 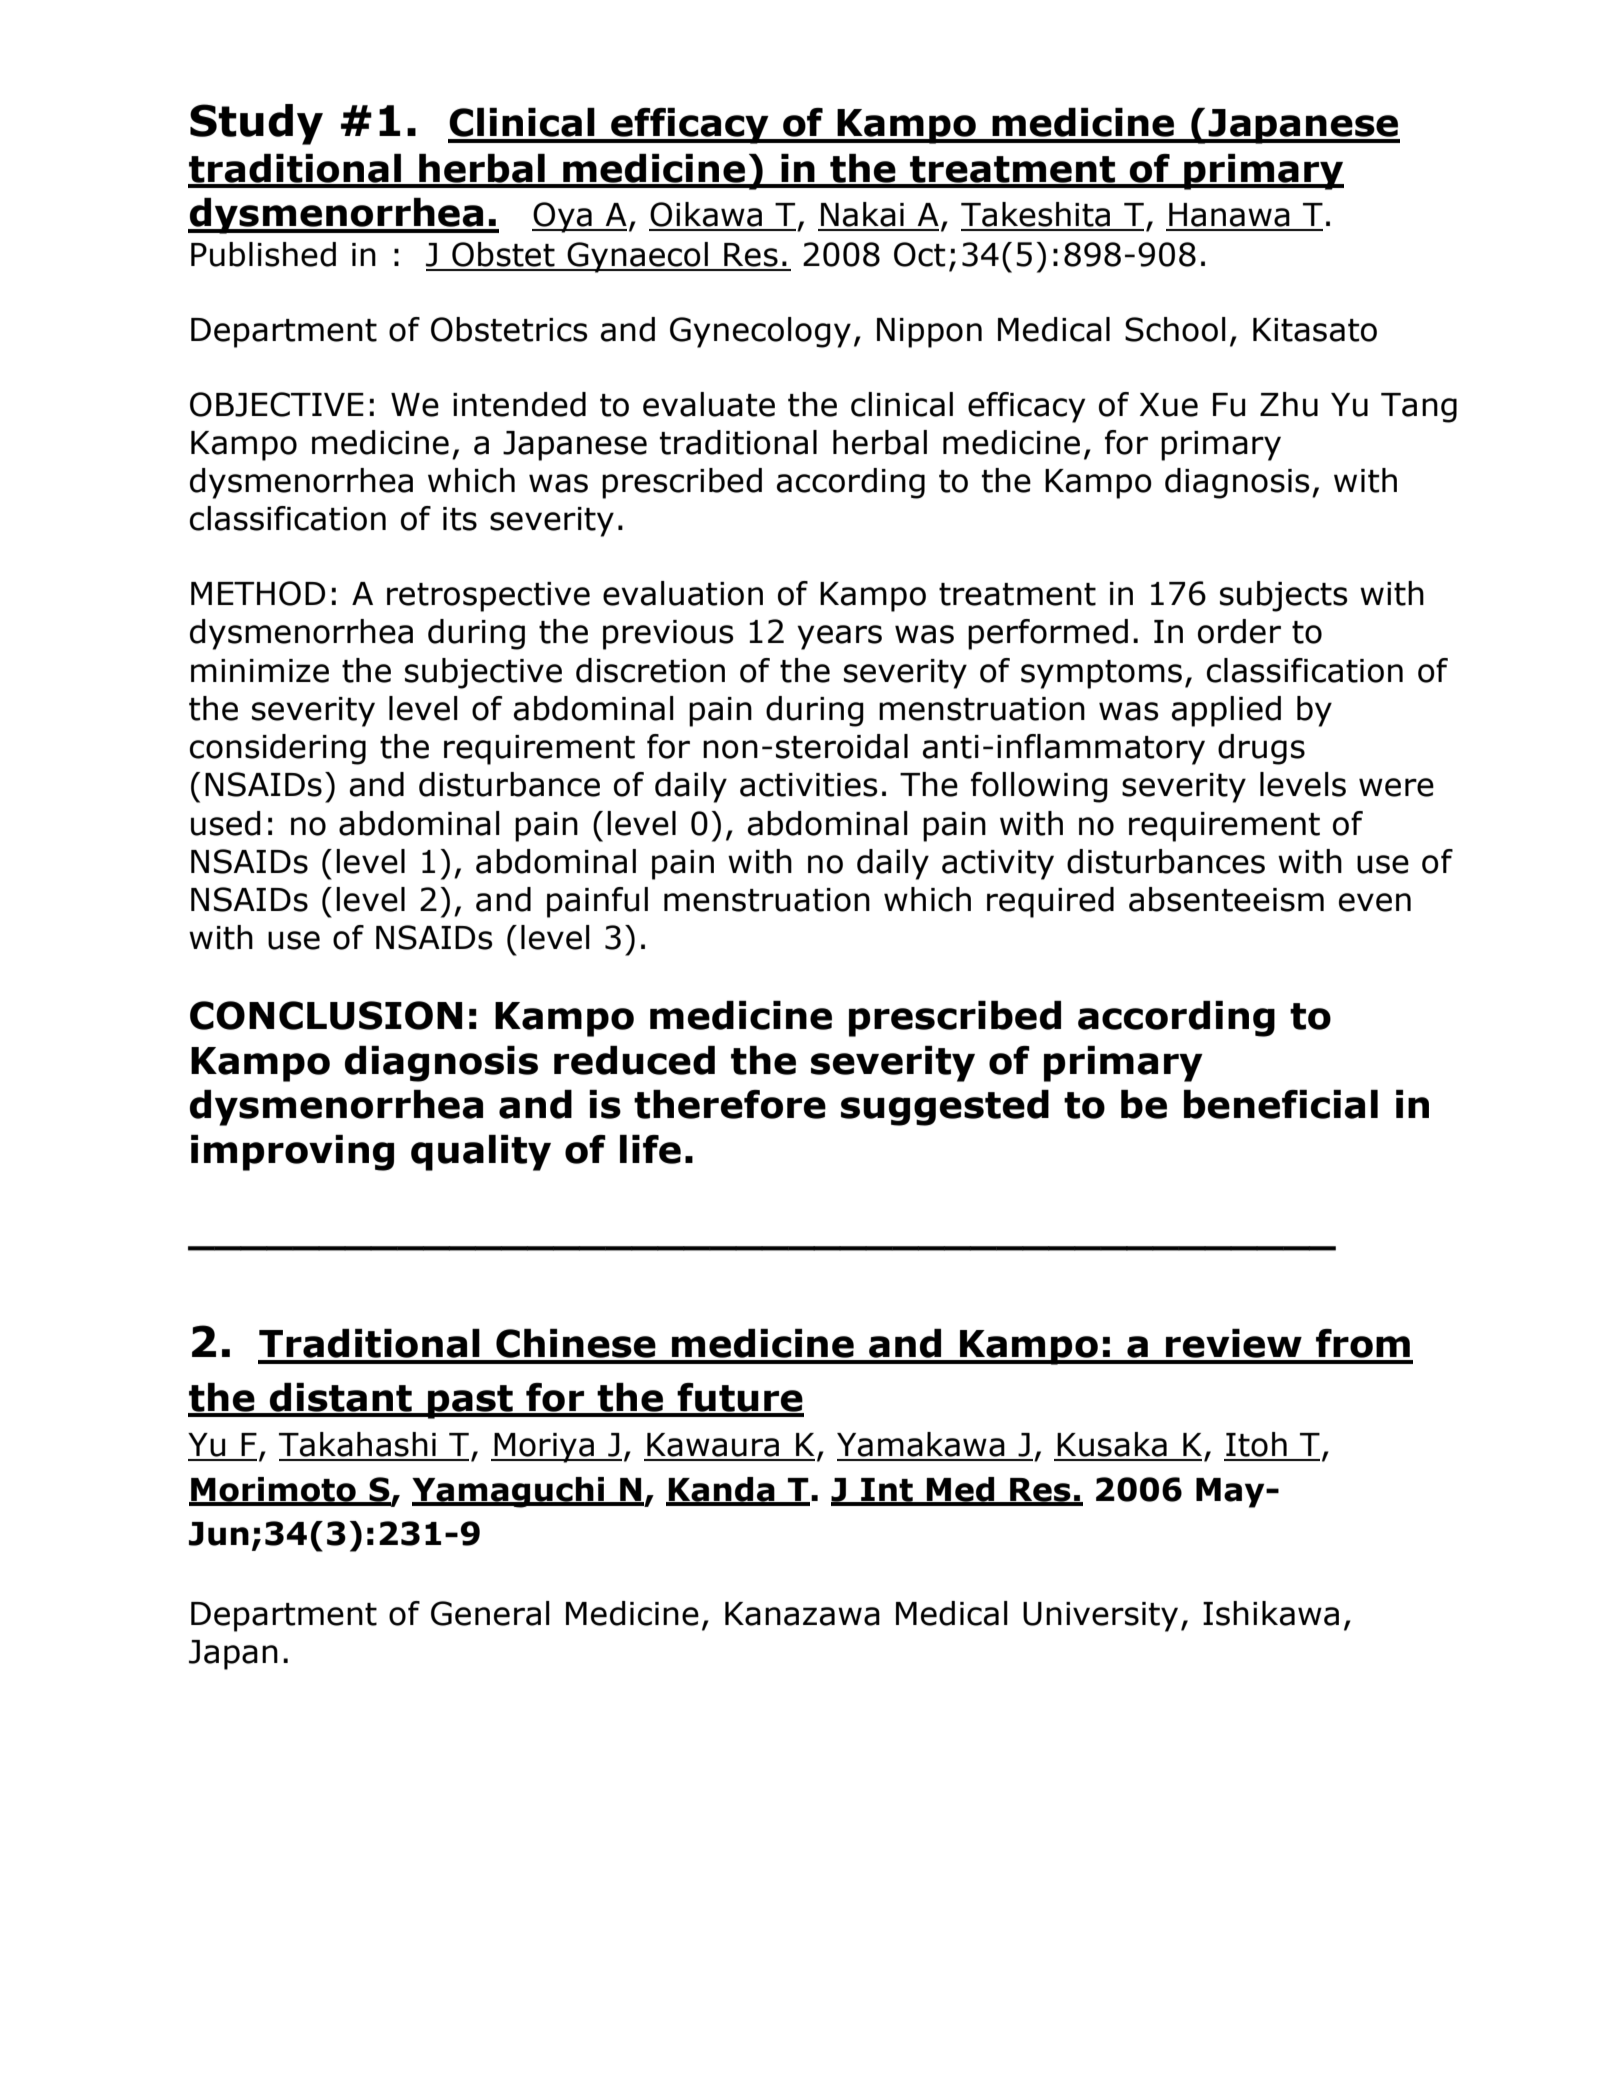 What do you see at coordinates (1100, 1617) in the document?
I see `University` at bounding box center [1100, 1617].
